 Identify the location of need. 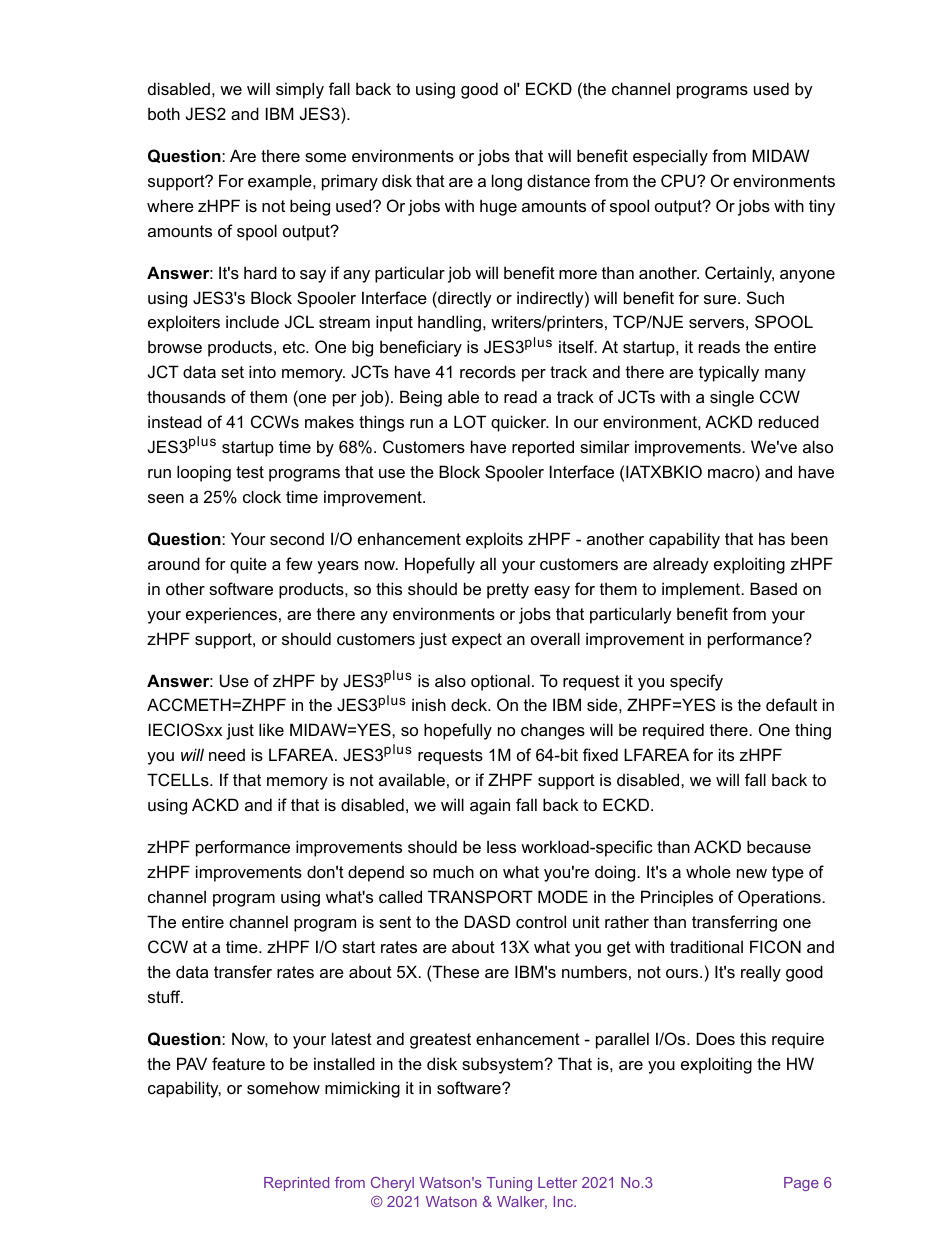
(227, 755).
